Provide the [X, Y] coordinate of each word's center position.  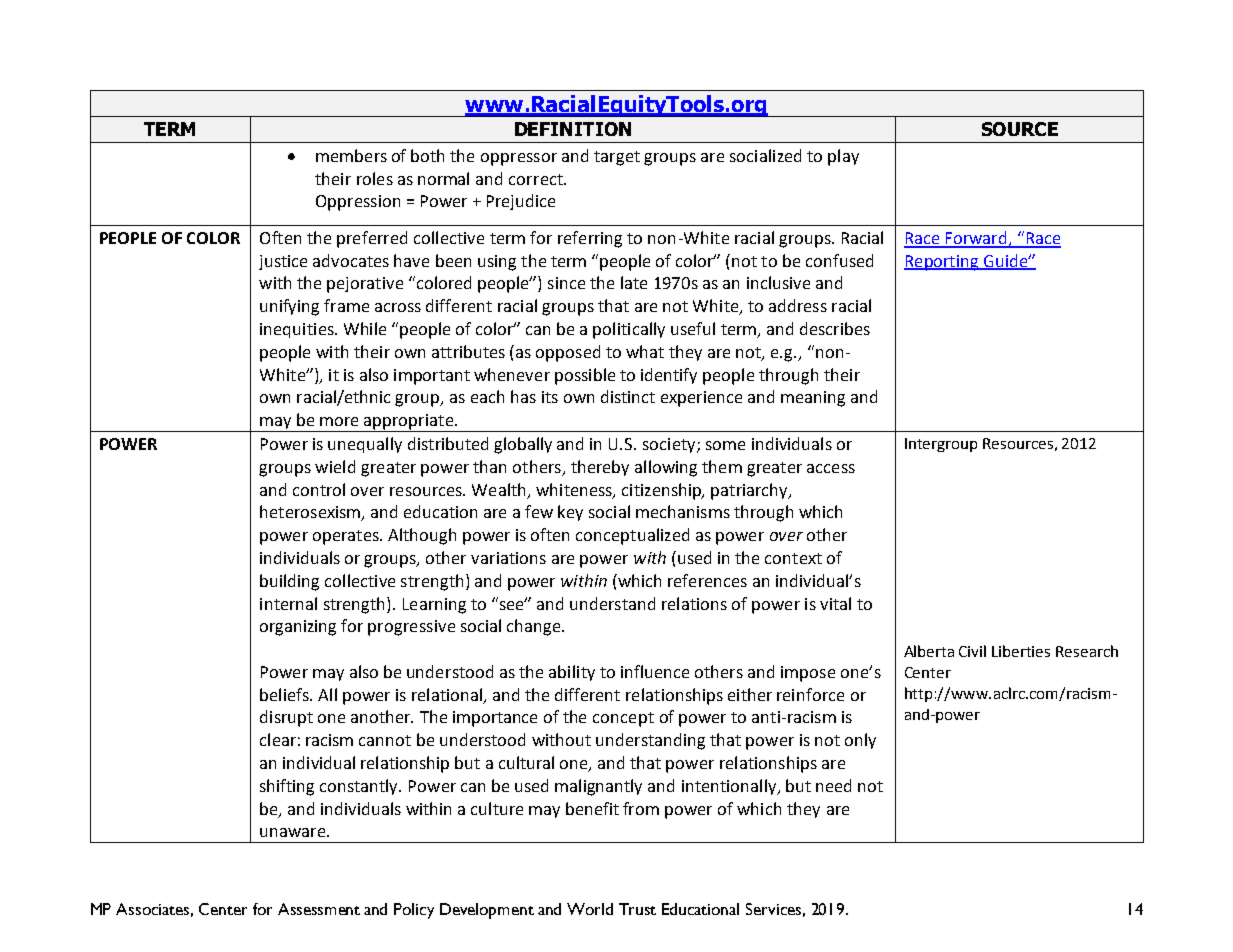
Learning [434, 606]
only [860, 741]
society [670, 445]
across [398, 307]
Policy [414, 911]
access [831, 468]
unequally [365, 445]
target [617, 158]
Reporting [942, 263]
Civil [972, 651]
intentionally [730, 787]
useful [693, 328]
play [843, 157]
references [707, 580]
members [351, 155]
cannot [385, 740]
